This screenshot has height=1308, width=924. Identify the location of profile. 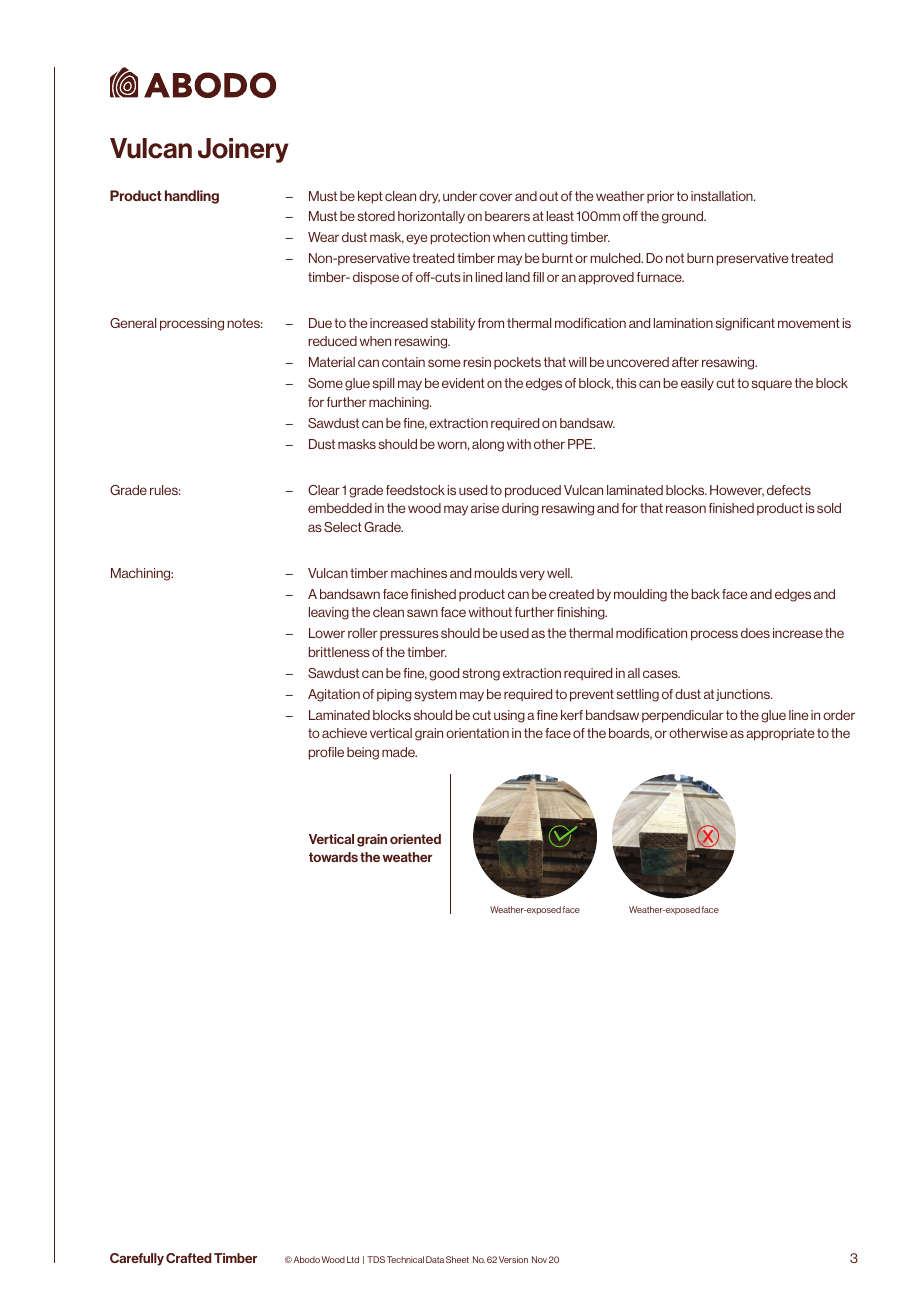
(326, 753).
